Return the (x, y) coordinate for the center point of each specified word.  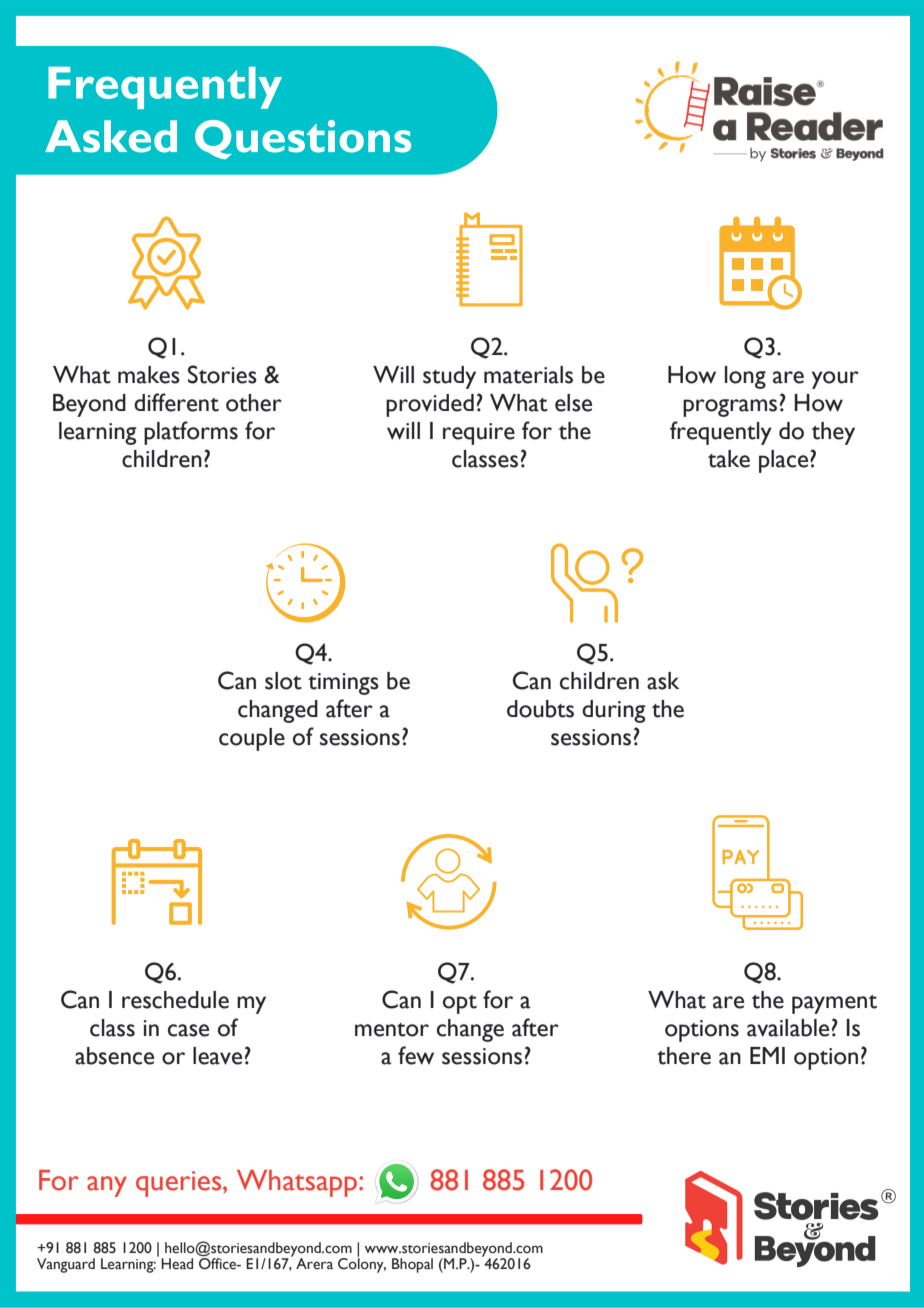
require (479, 434)
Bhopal (412, 1265)
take (729, 459)
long (745, 377)
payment (834, 1004)
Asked (111, 136)
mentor (392, 1030)
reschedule (175, 1000)
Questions (303, 139)
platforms (191, 433)
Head (177, 1264)
